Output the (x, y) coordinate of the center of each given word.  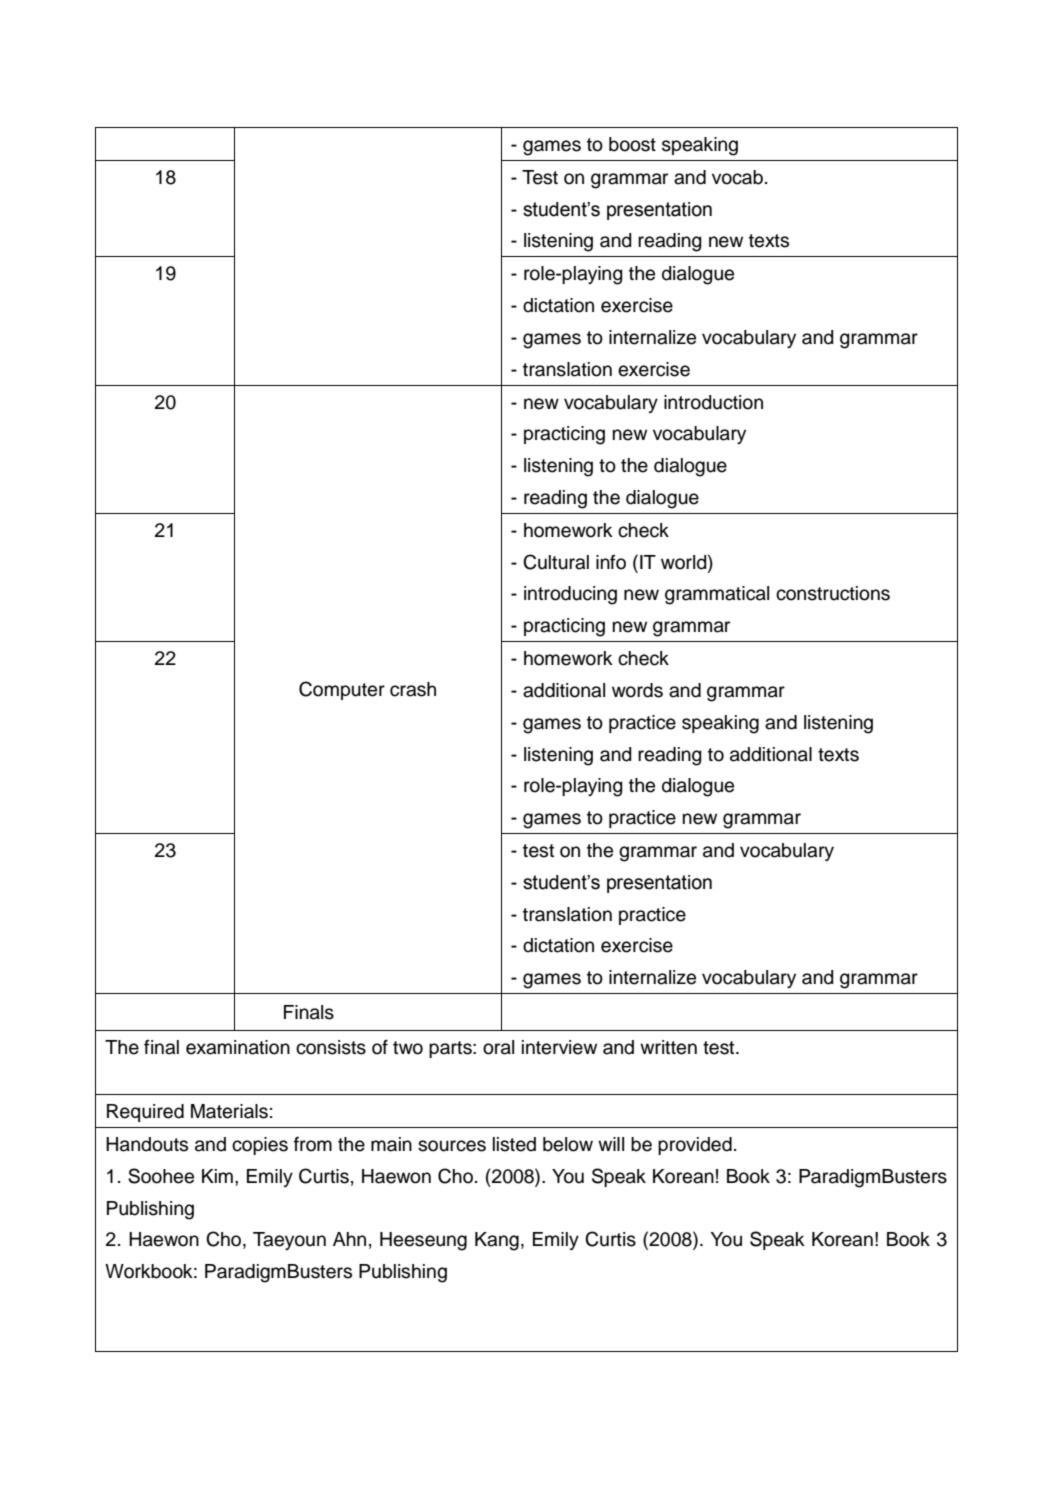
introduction (713, 402)
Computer (342, 690)
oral (498, 1047)
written (668, 1047)
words (637, 690)
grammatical (717, 595)
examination (238, 1047)
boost (632, 144)
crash (413, 689)
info (611, 562)
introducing (570, 595)
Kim (217, 1176)
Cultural (556, 562)
